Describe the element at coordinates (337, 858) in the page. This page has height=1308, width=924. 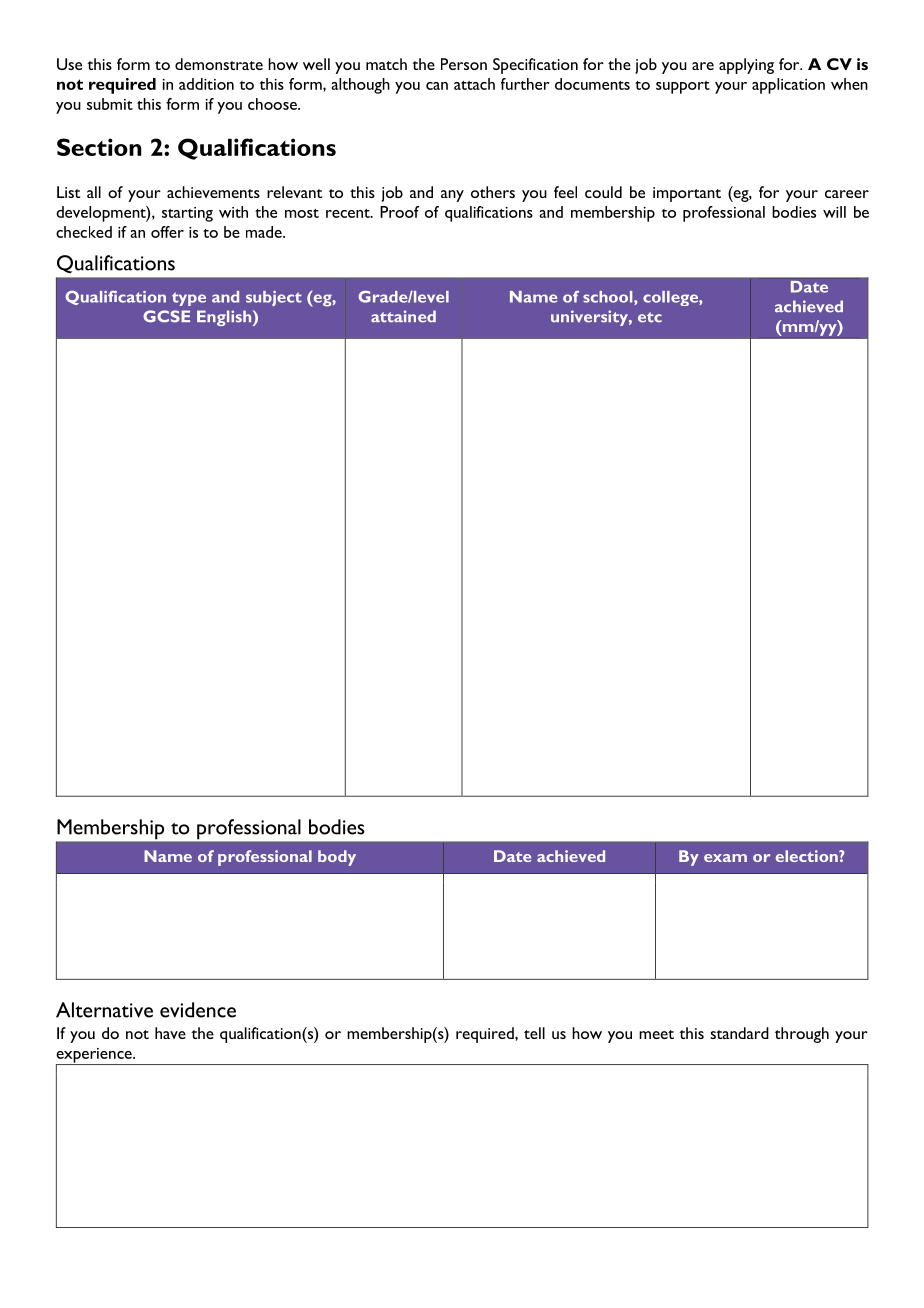
I see `body` at that location.
